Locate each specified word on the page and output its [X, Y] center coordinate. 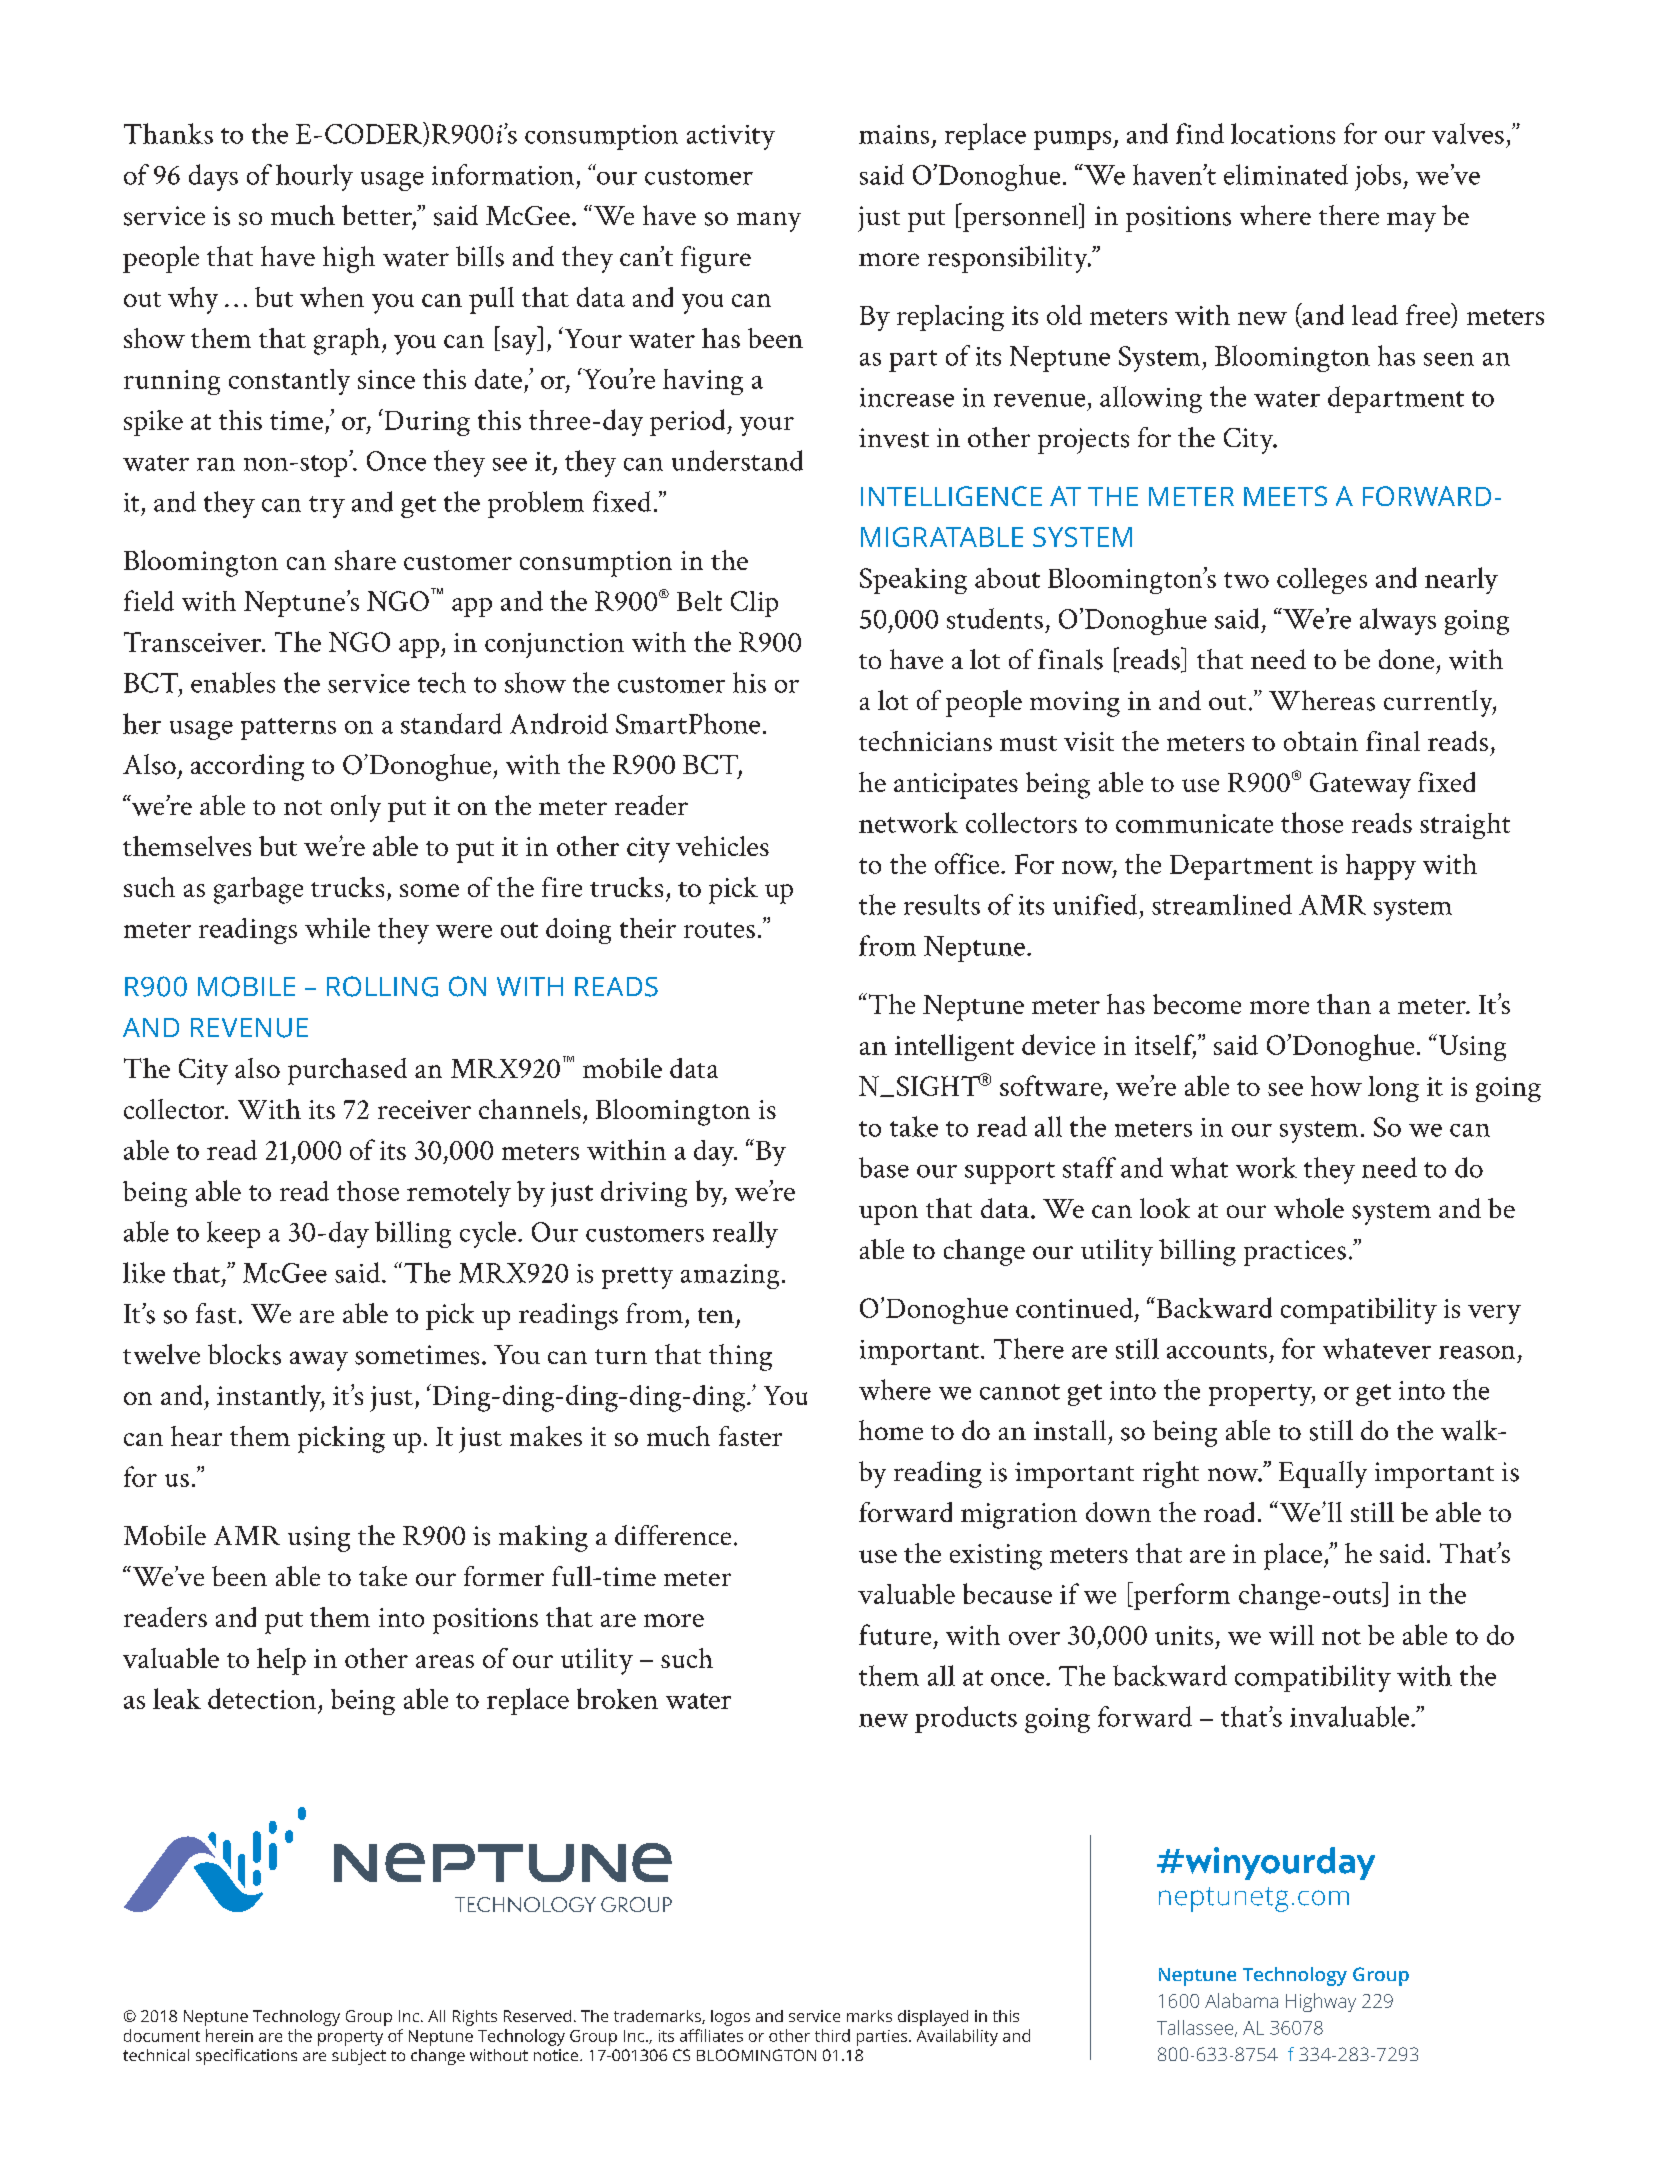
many [769, 222]
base [884, 1167]
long [1393, 1089]
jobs [1379, 177]
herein [229, 2035]
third [832, 2035]
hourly [314, 177]
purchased [347, 1071]
